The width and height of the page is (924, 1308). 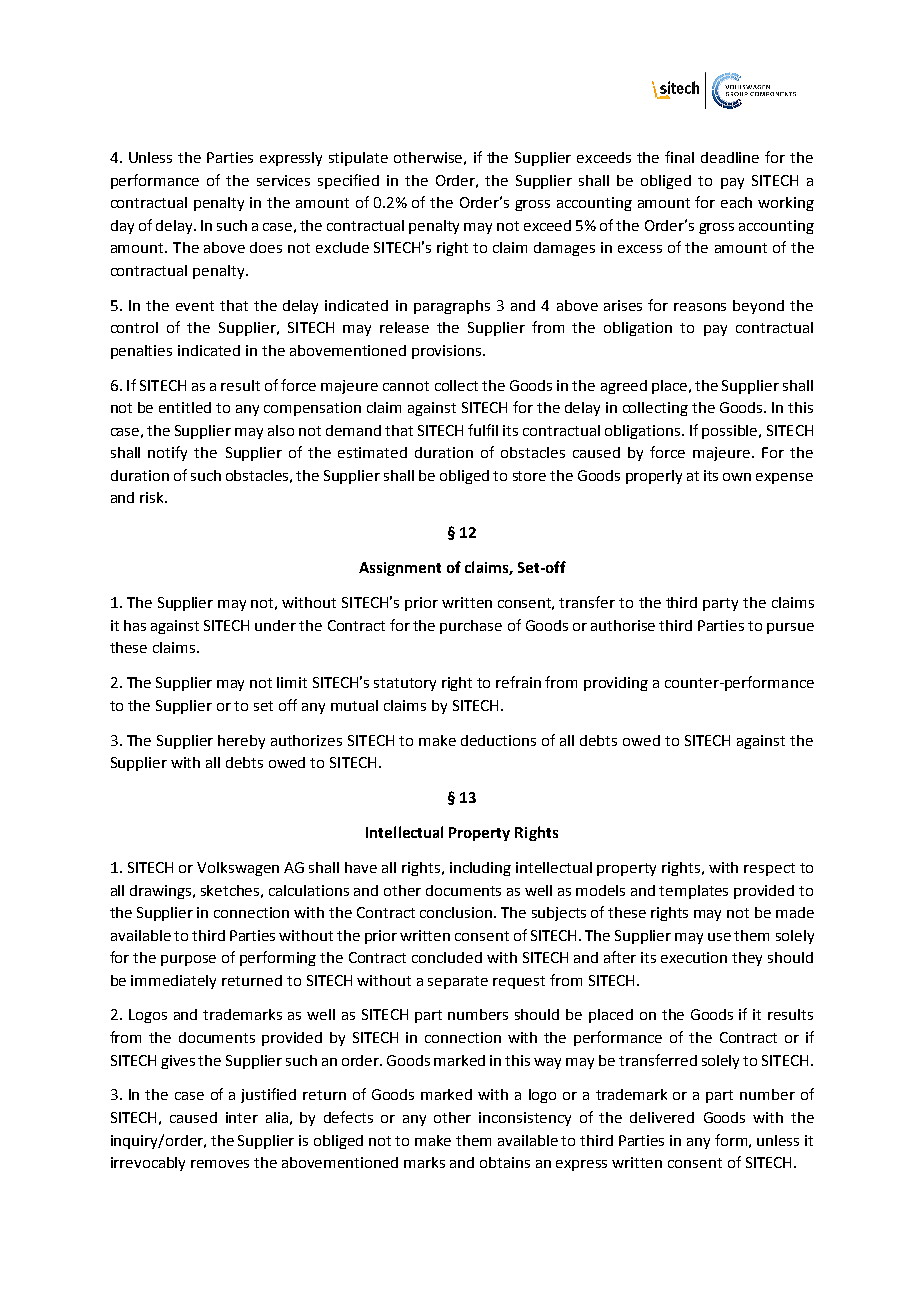 What do you see at coordinates (275, 625) in the page?
I see `under` at bounding box center [275, 625].
